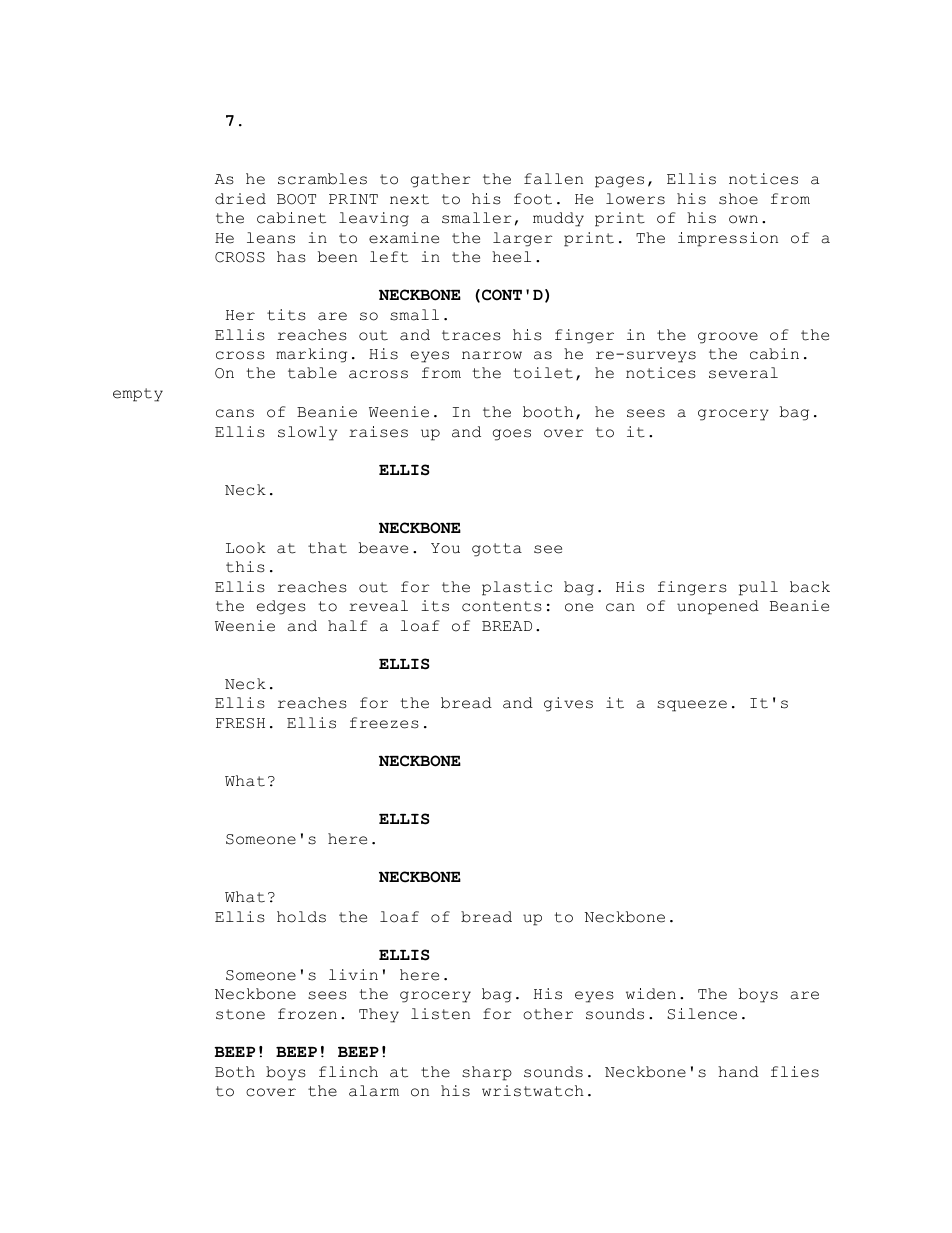 The width and height of the document is (952, 1233). What do you see at coordinates (440, 180) in the document?
I see `gather` at bounding box center [440, 180].
